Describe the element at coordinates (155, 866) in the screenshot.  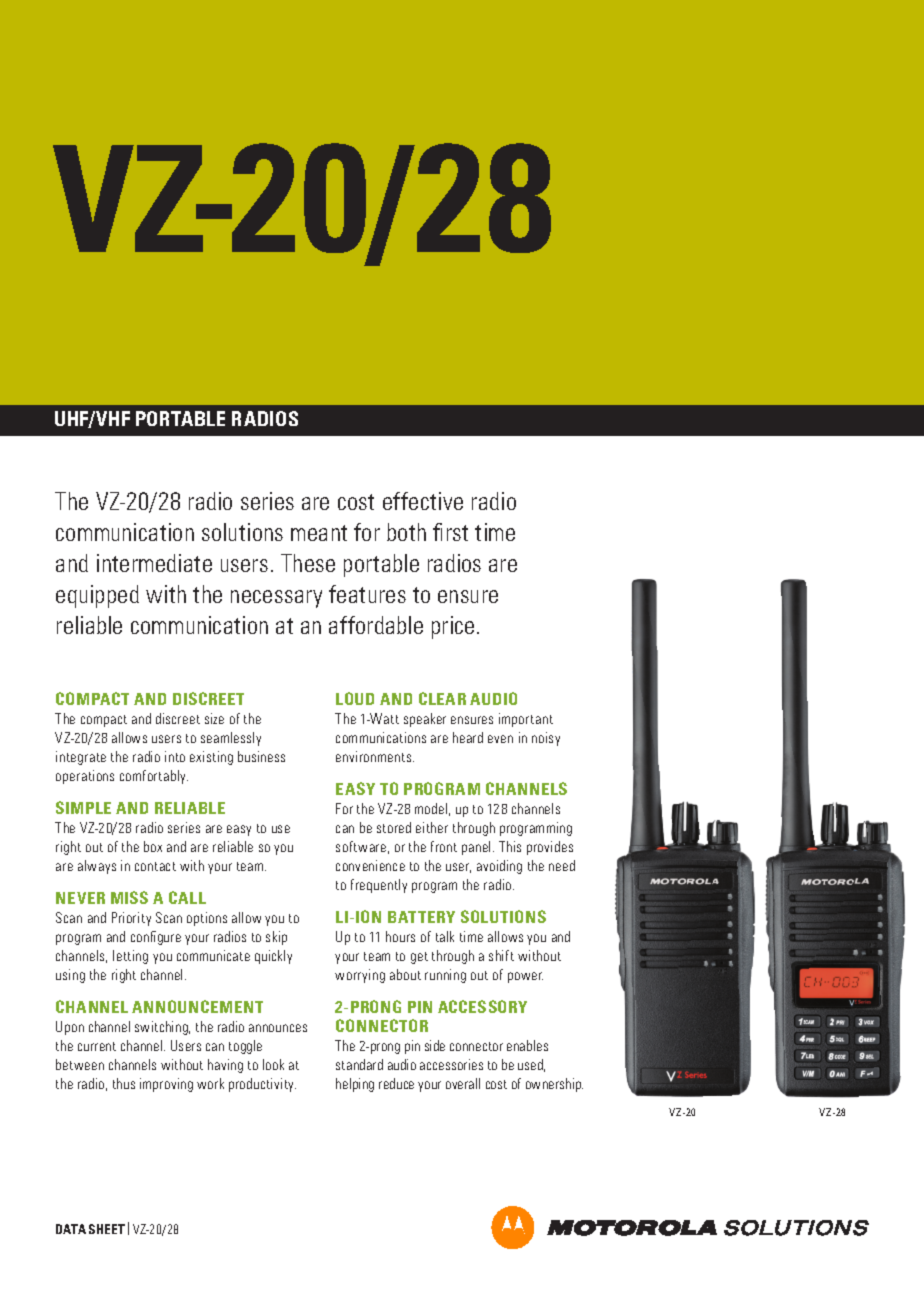
I see `contact` at that location.
